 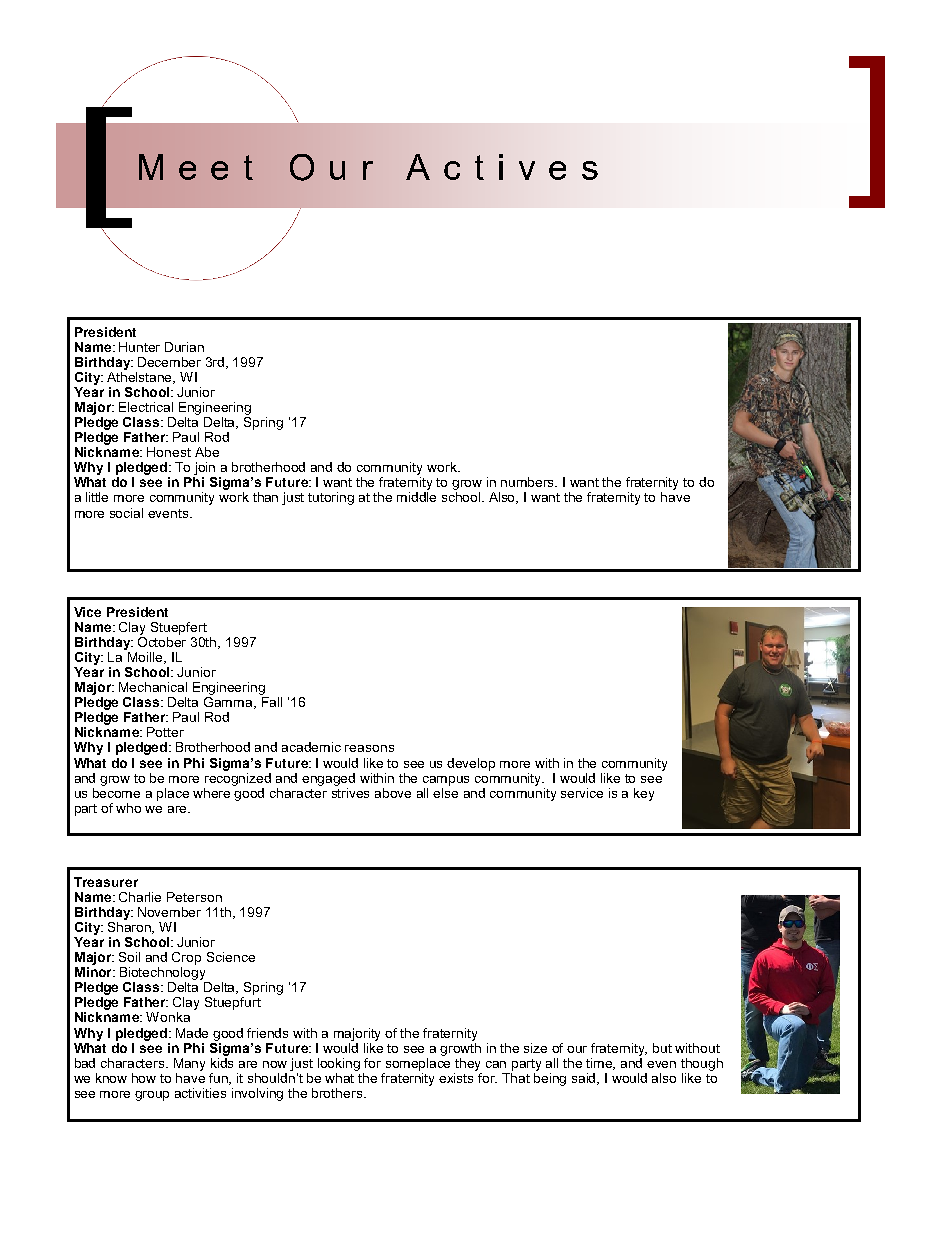 What do you see at coordinates (144, 1078) in the screenshot?
I see `how` at bounding box center [144, 1078].
